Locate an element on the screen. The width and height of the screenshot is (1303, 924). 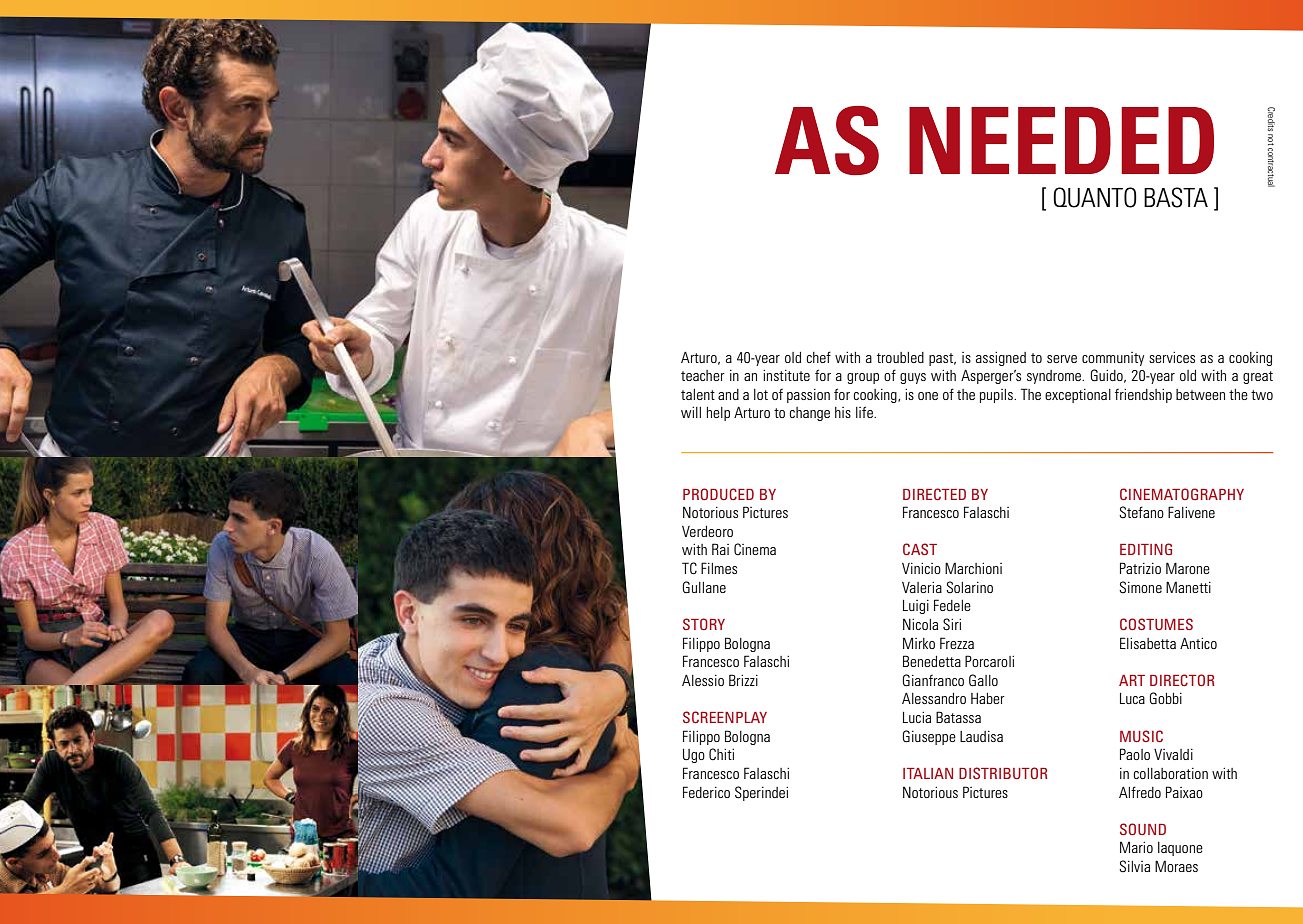
DISTRIBUTOR is located at coordinates (1003, 773).
